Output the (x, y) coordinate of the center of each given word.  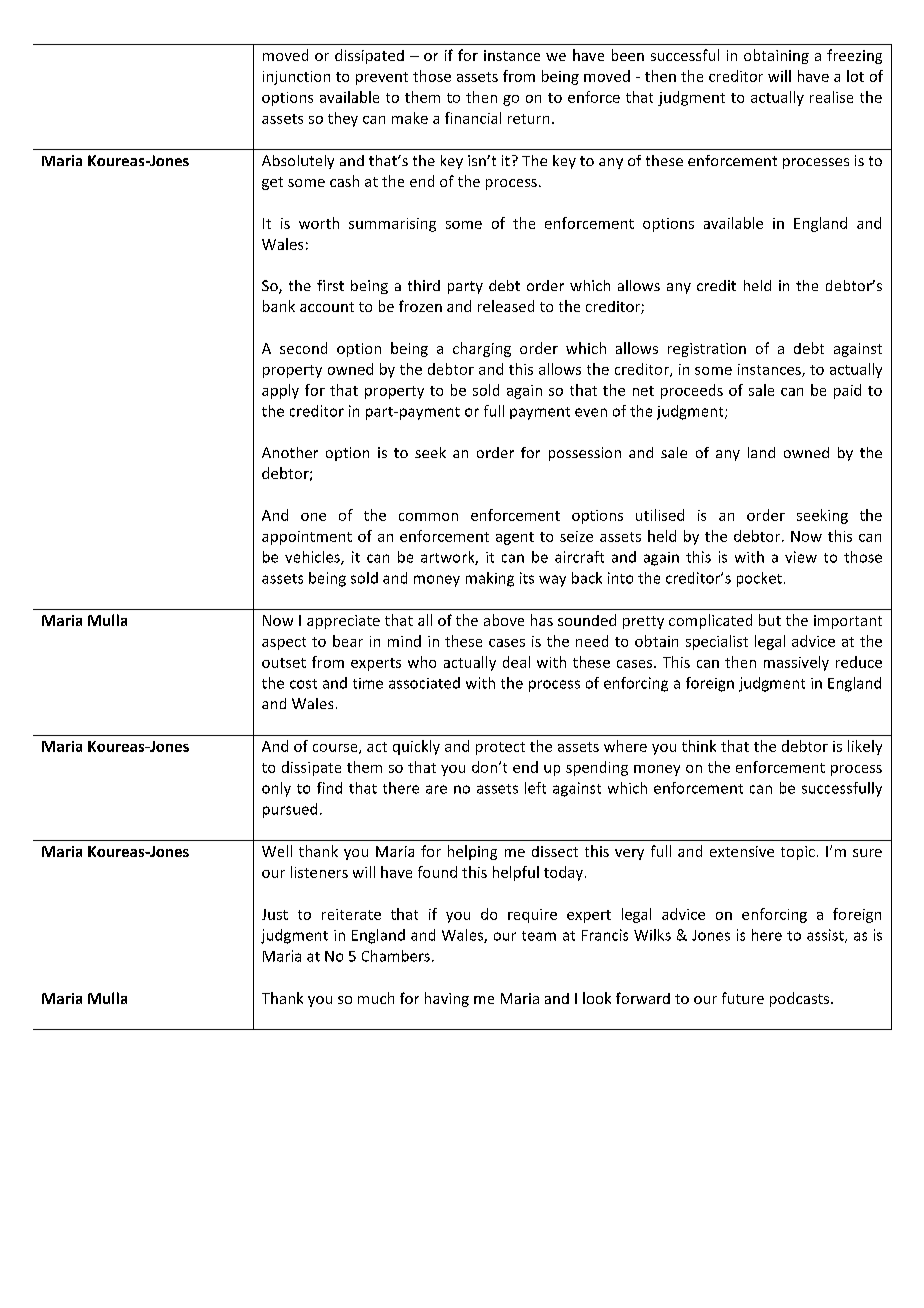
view (801, 557)
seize (576, 536)
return (528, 119)
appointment (307, 538)
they (343, 119)
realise (831, 97)
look (597, 998)
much (376, 998)
